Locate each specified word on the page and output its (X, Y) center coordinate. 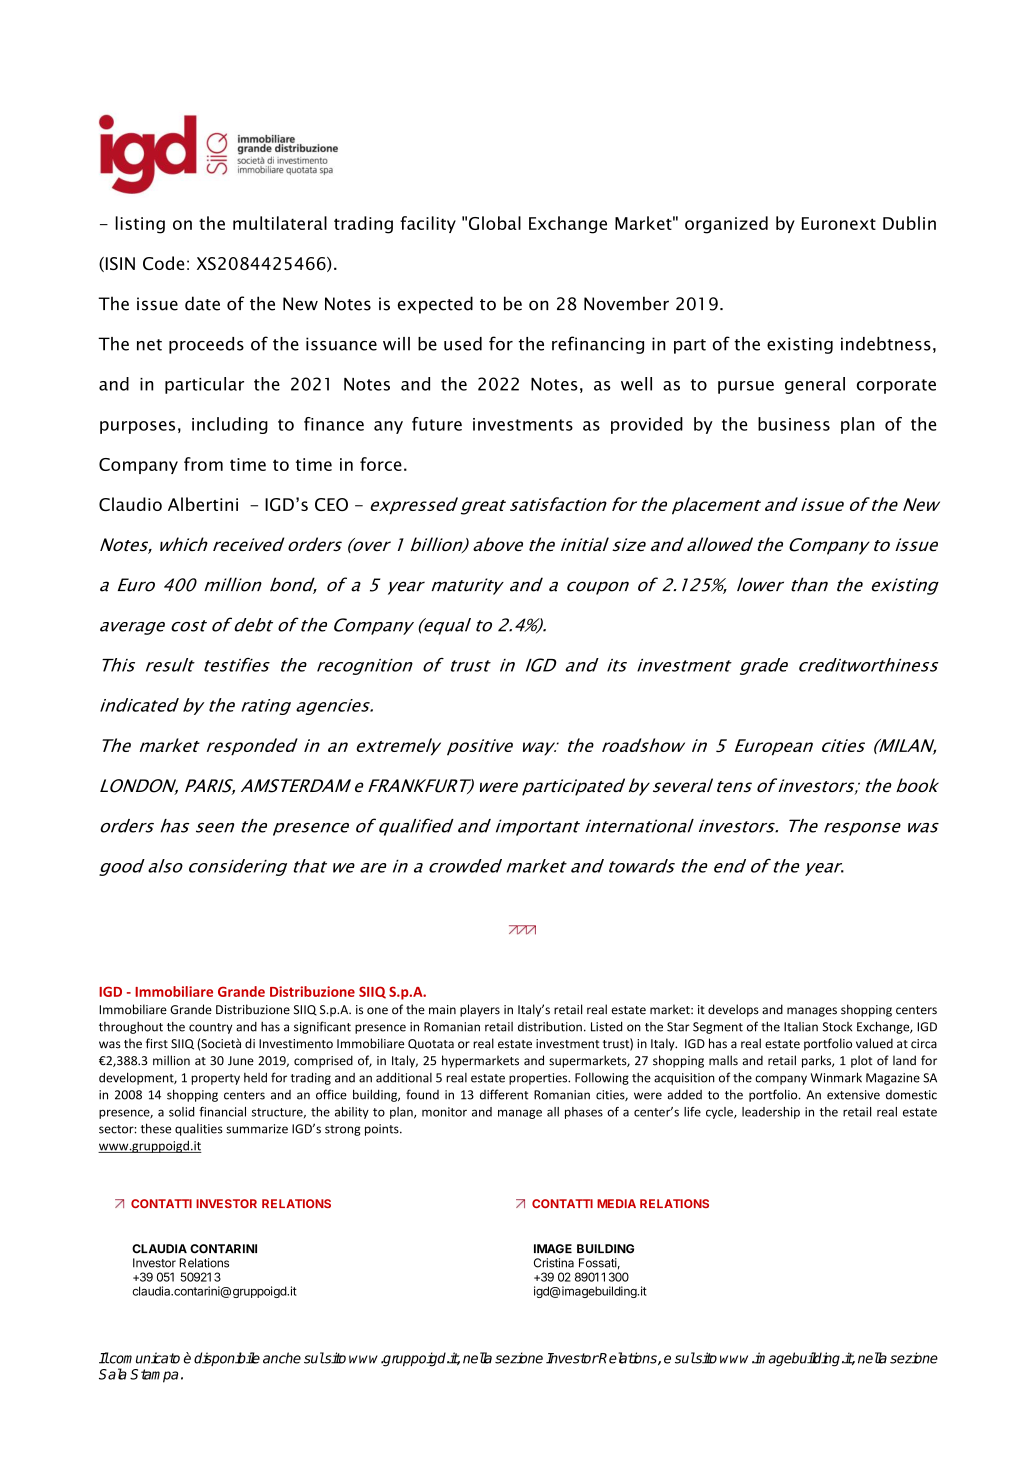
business (794, 424)
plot (861, 1061)
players (480, 1010)
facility (428, 224)
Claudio (130, 504)
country (210, 1028)
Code (163, 263)
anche (282, 1358)
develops (733, 1010)
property (215, 1079)
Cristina (554, 1263)
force (381, 464)
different (504, 1094)
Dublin (909, 223)
